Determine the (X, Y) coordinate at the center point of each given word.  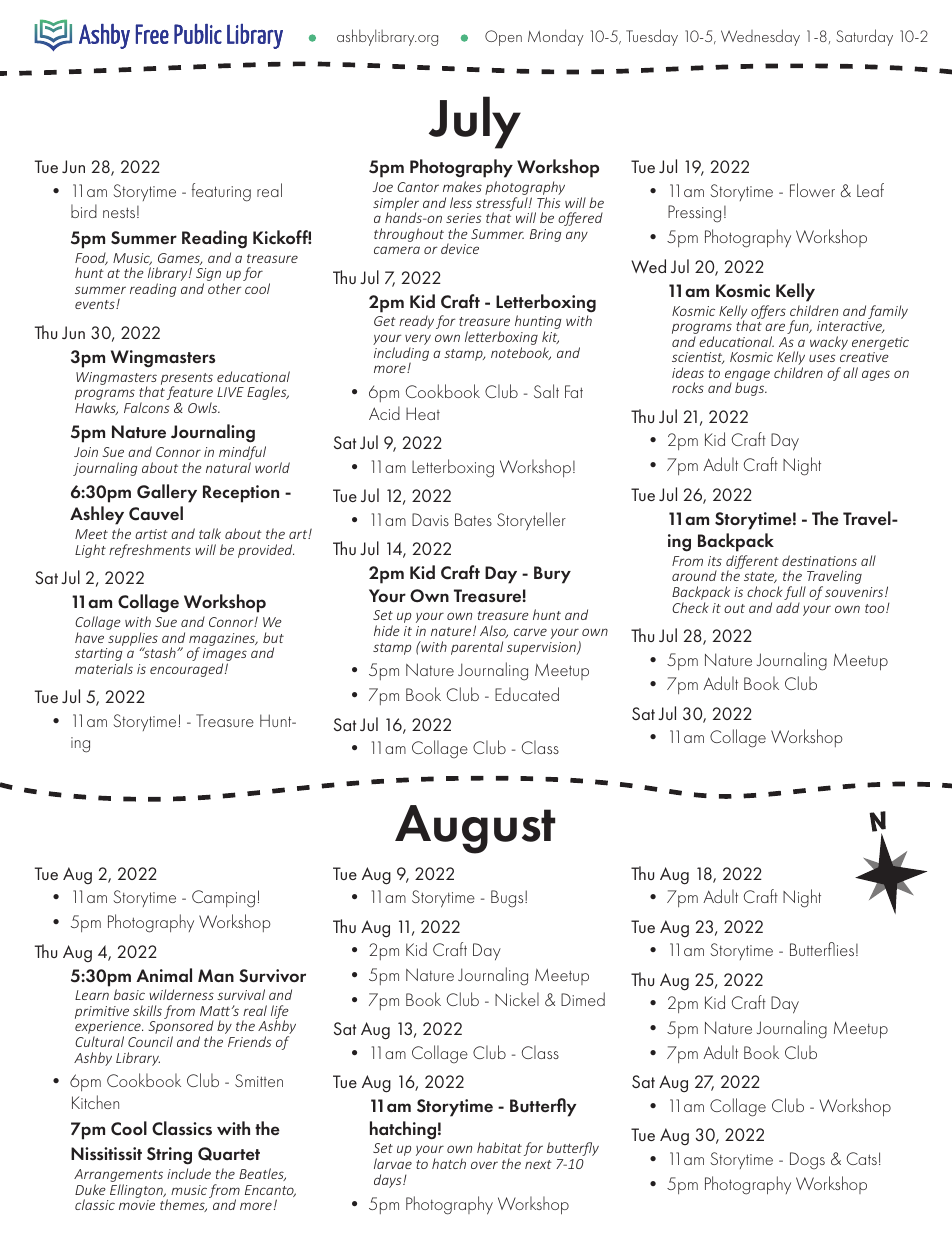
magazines (223, 640)
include (189, 1173)
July (475, 122)
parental (477, 648)
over (484, 1165)
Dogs (807, 1160)
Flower (812, 190)
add (788, 607)
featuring (221, 192)
